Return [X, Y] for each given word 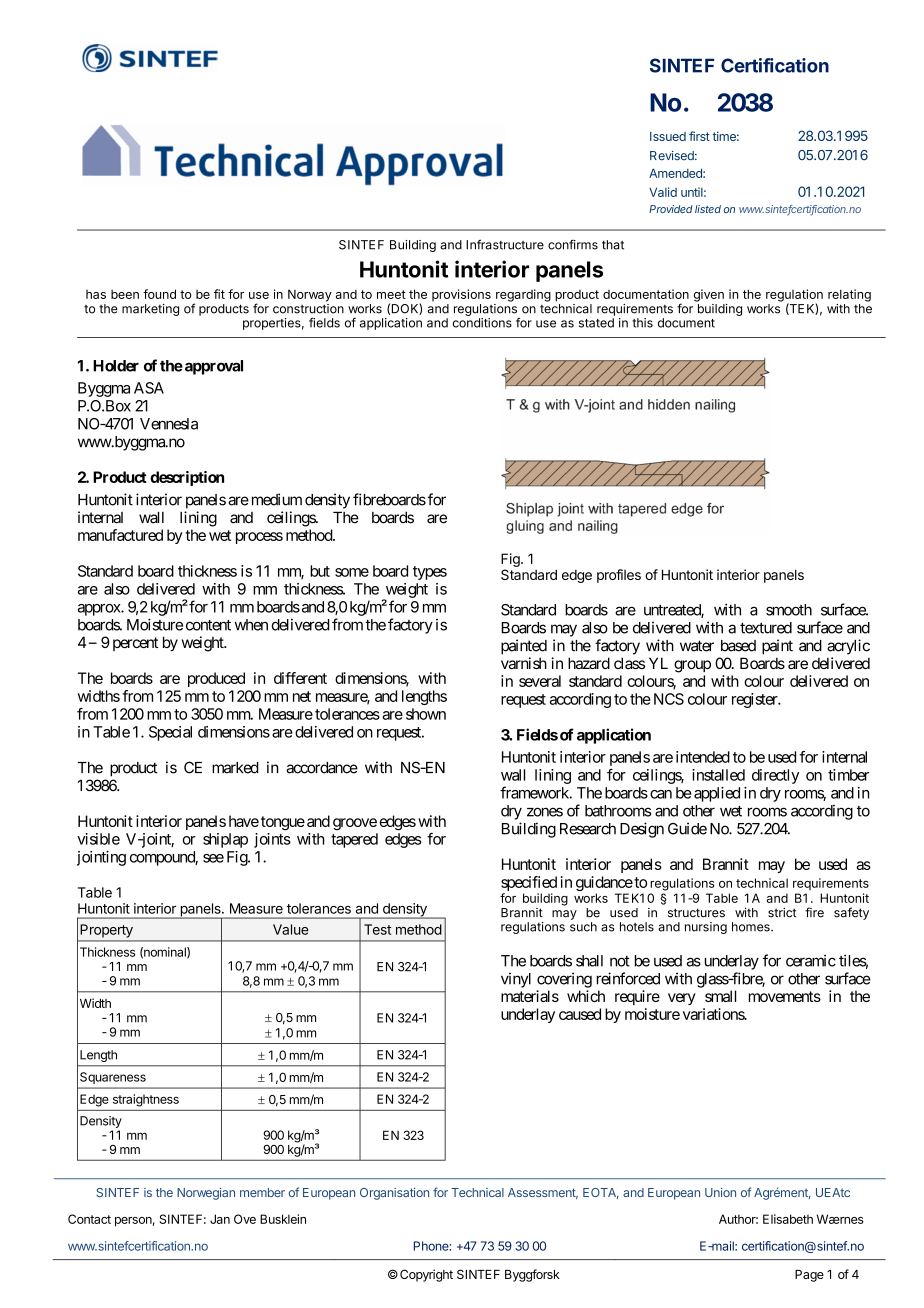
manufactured [120, 535]
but [320, 571]
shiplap [225, 840]
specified [529, 885]
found [159, 294]
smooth [789, 610]
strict [782, 913]
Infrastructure [505, 244]
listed [708, 209]
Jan [220, 1219]
